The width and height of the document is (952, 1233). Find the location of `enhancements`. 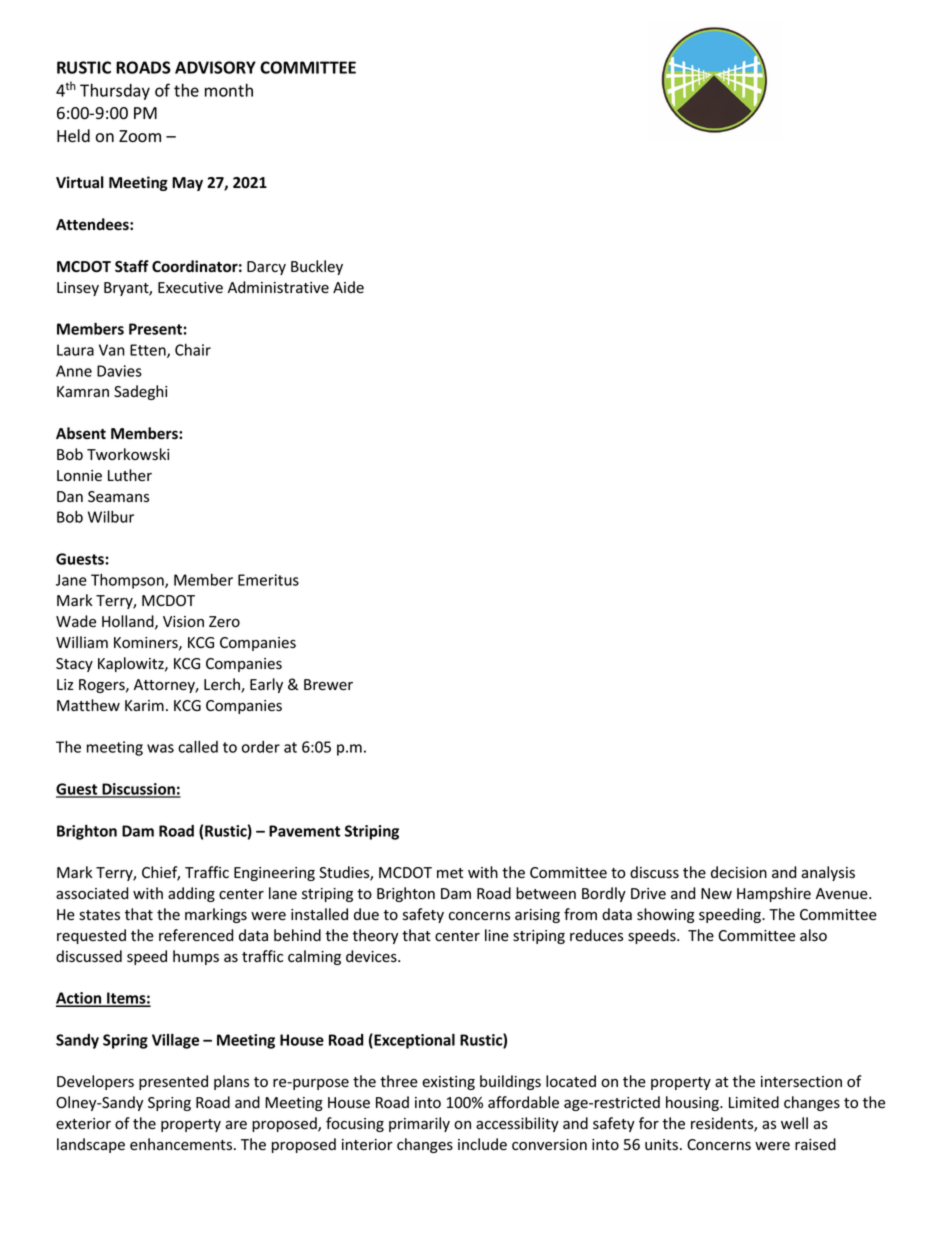

enhancements is located at coordinates (182, 1144).
